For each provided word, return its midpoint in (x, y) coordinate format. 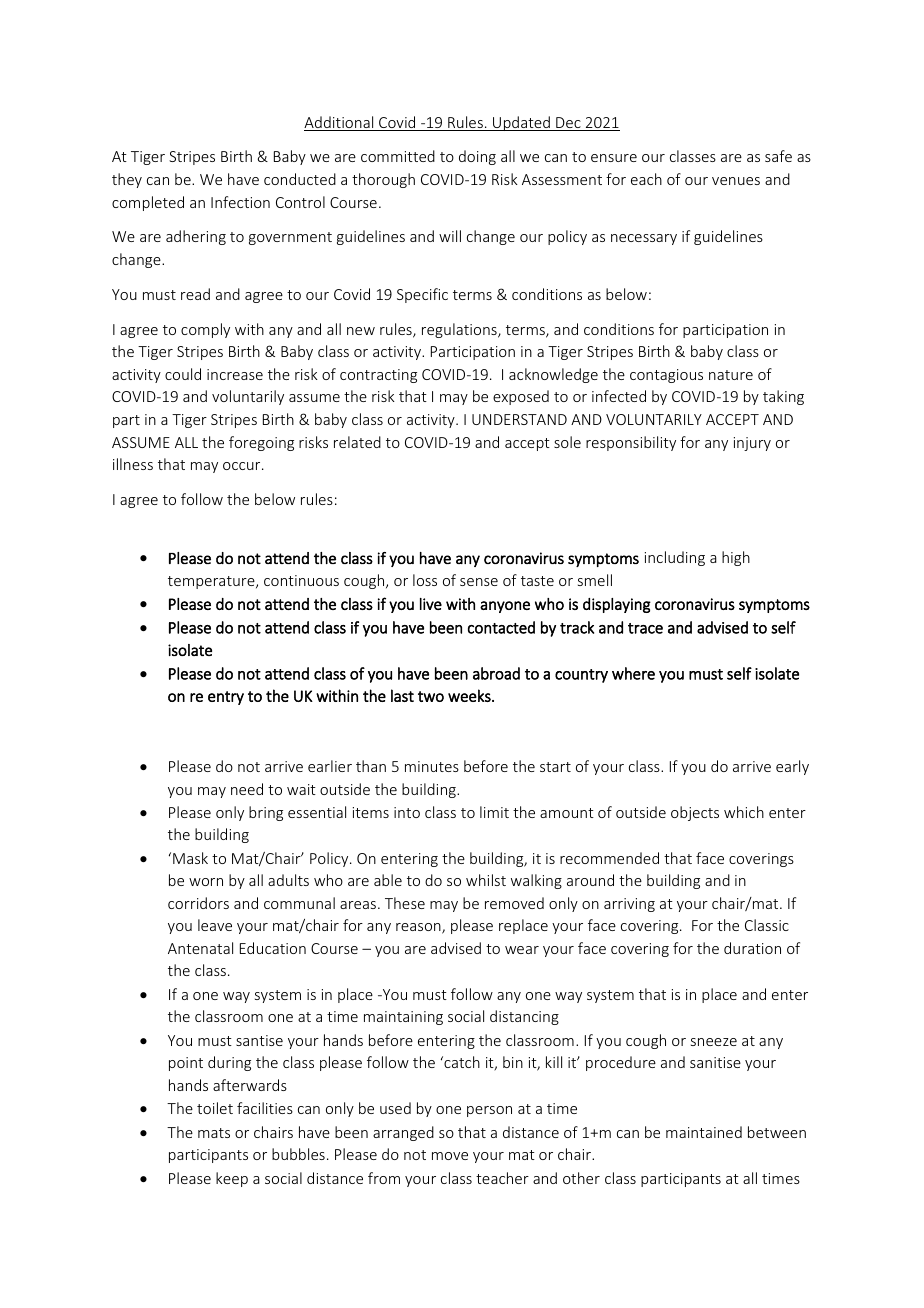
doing (477, 157)
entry (226, 698)
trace (645, 628)
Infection (240, 202)
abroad (496, 673)
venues (736, 181)
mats (214, 1133)
